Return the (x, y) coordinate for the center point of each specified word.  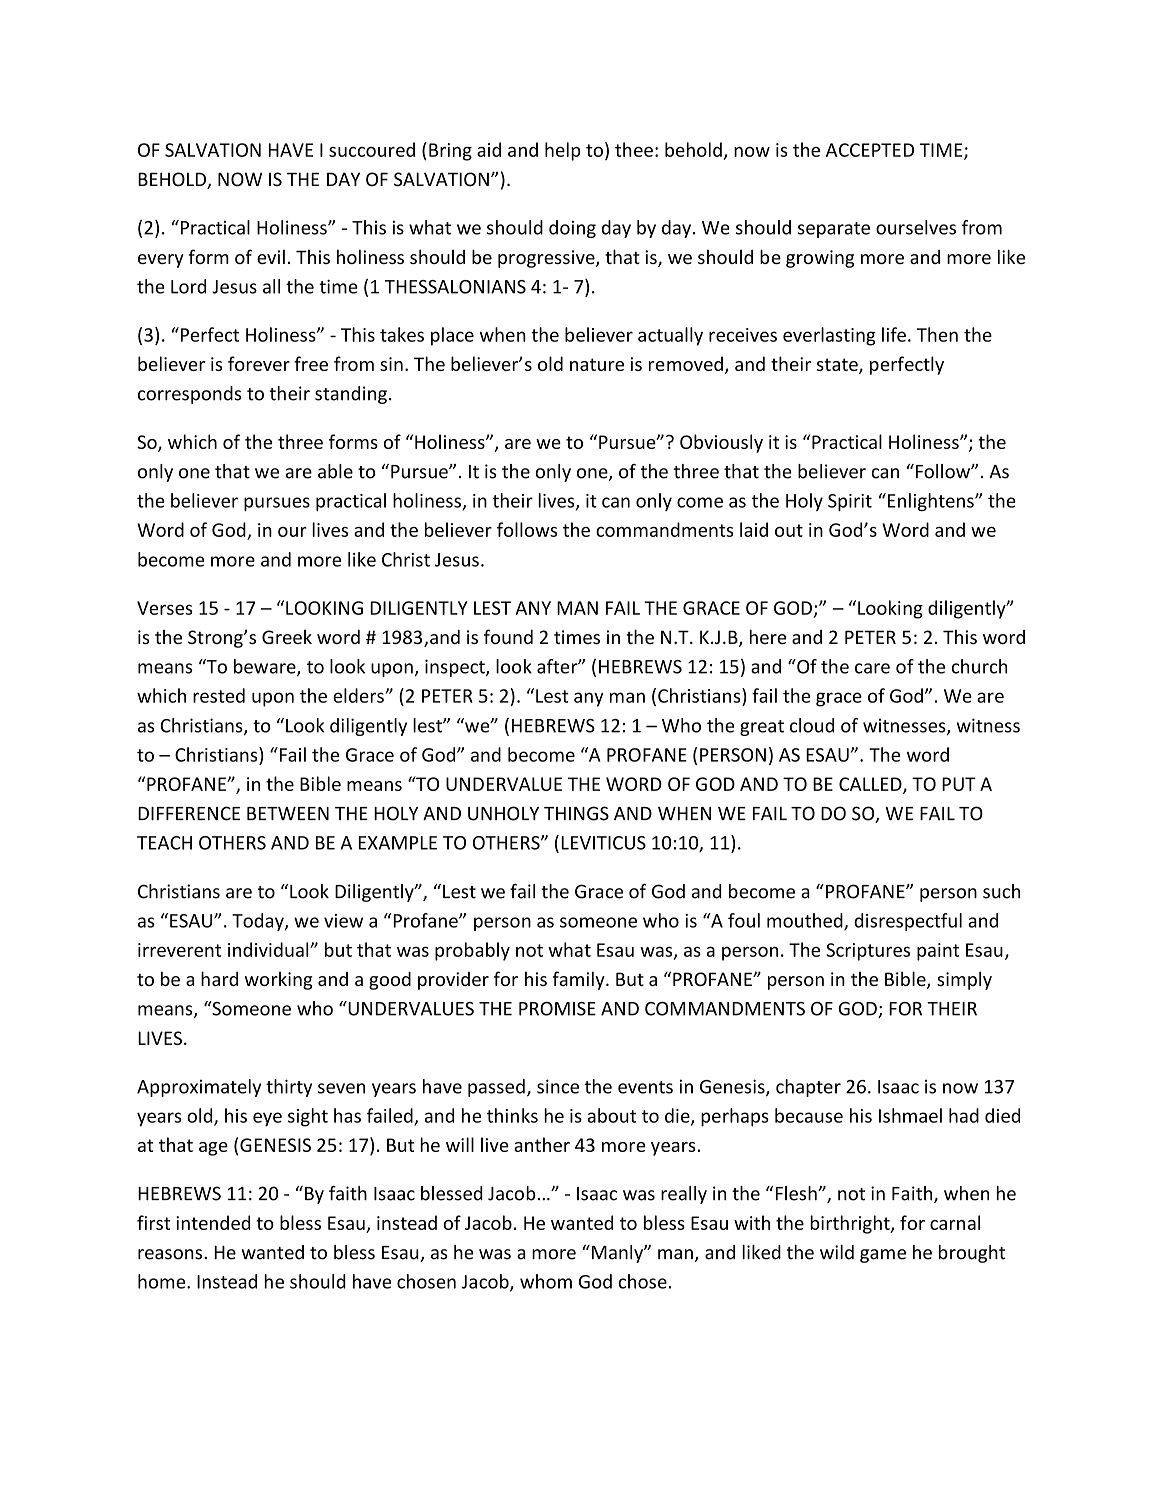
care (872, 668)
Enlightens (932, 502)
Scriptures (868, 952)
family (580, 980)
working (279, 980)
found (508, 636)
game (883, 1256)
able (335, 471)
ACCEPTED (870, 150)
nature (597, 364)
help (563, 151)
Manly (617, 1254)
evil (271, 256)
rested (219, 695)
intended (213, 1222)
